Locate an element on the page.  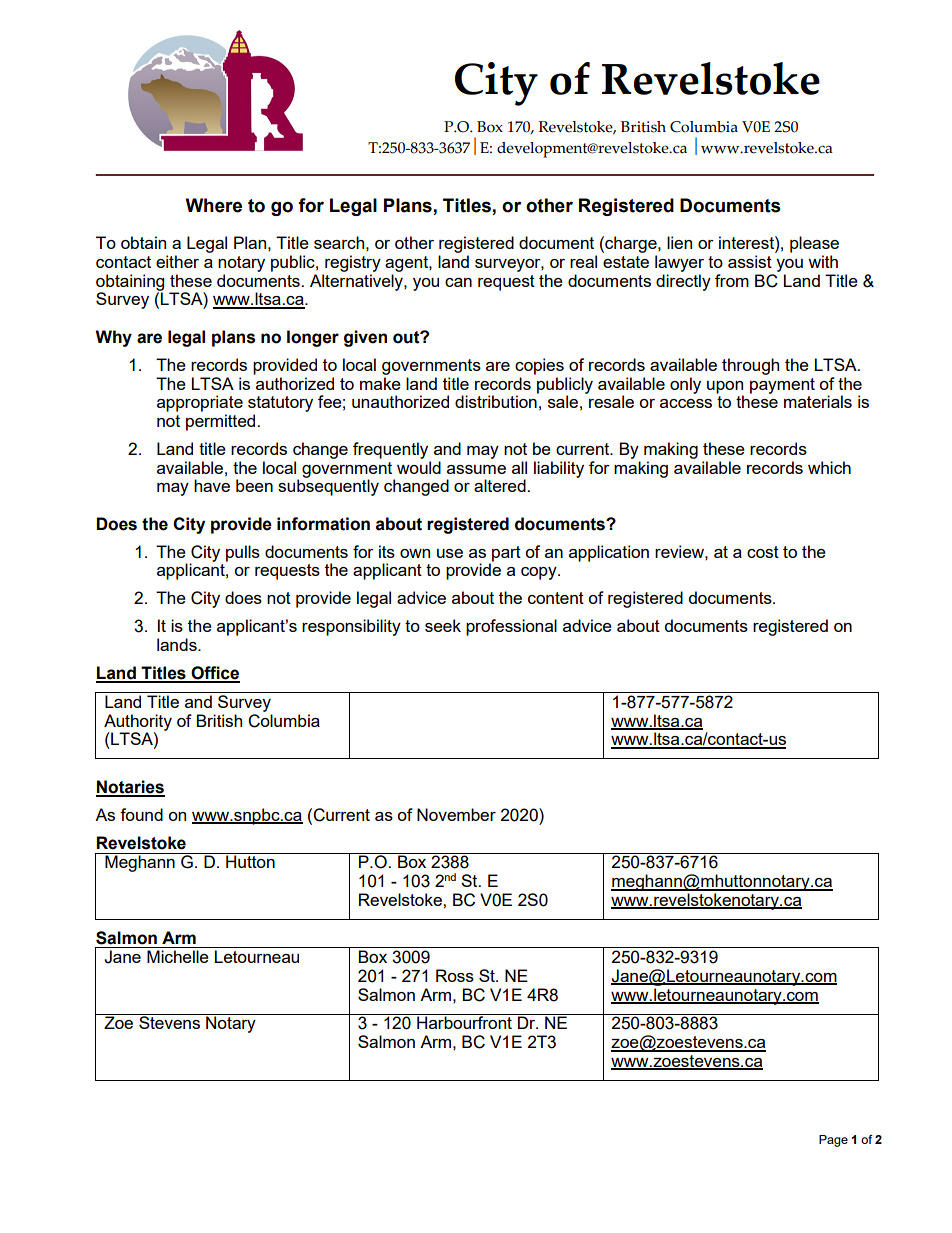
agent is located at coordinates (407, 264).
